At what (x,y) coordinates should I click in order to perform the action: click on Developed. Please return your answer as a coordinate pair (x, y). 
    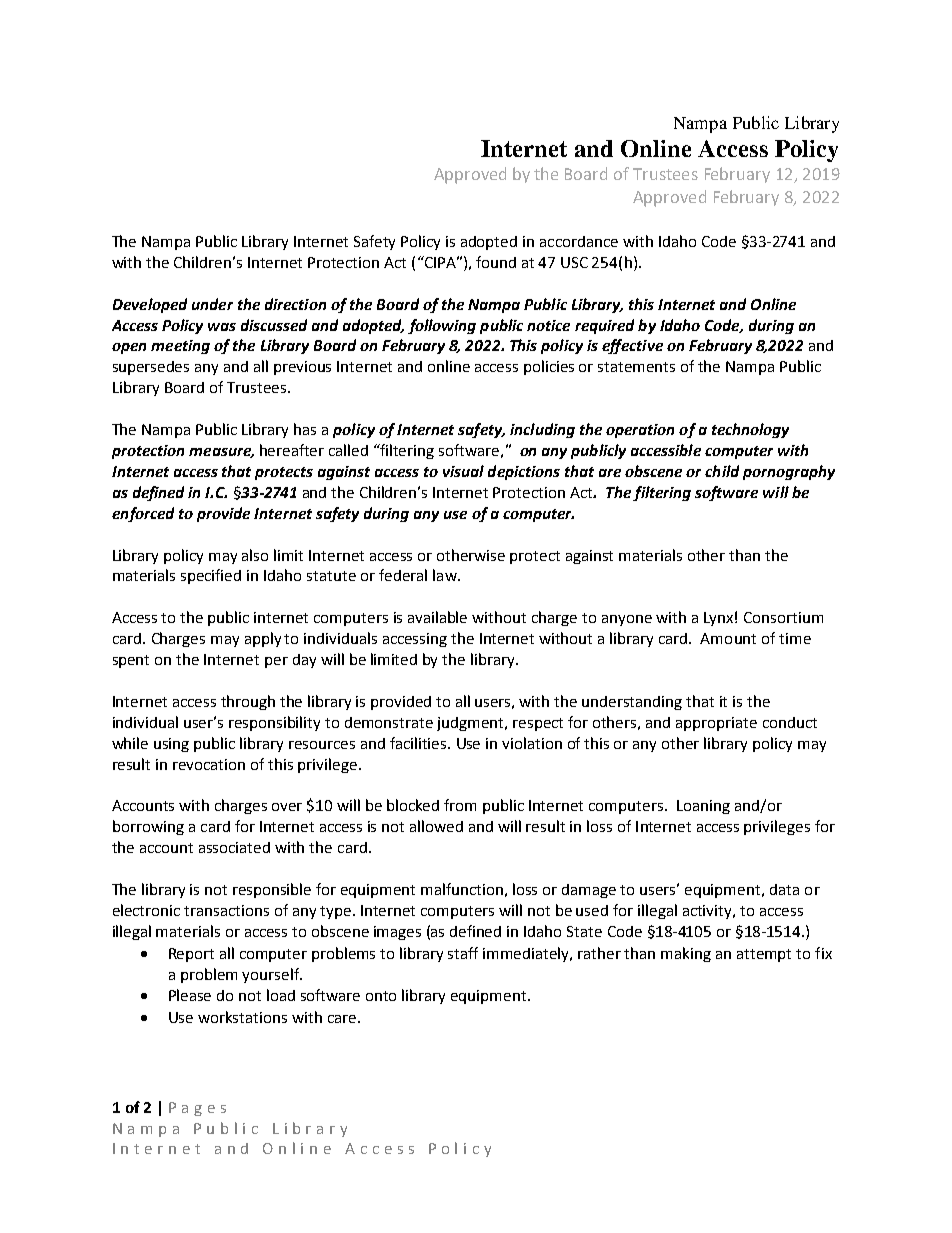
    Looking at the image, I should click on (150, 305).
